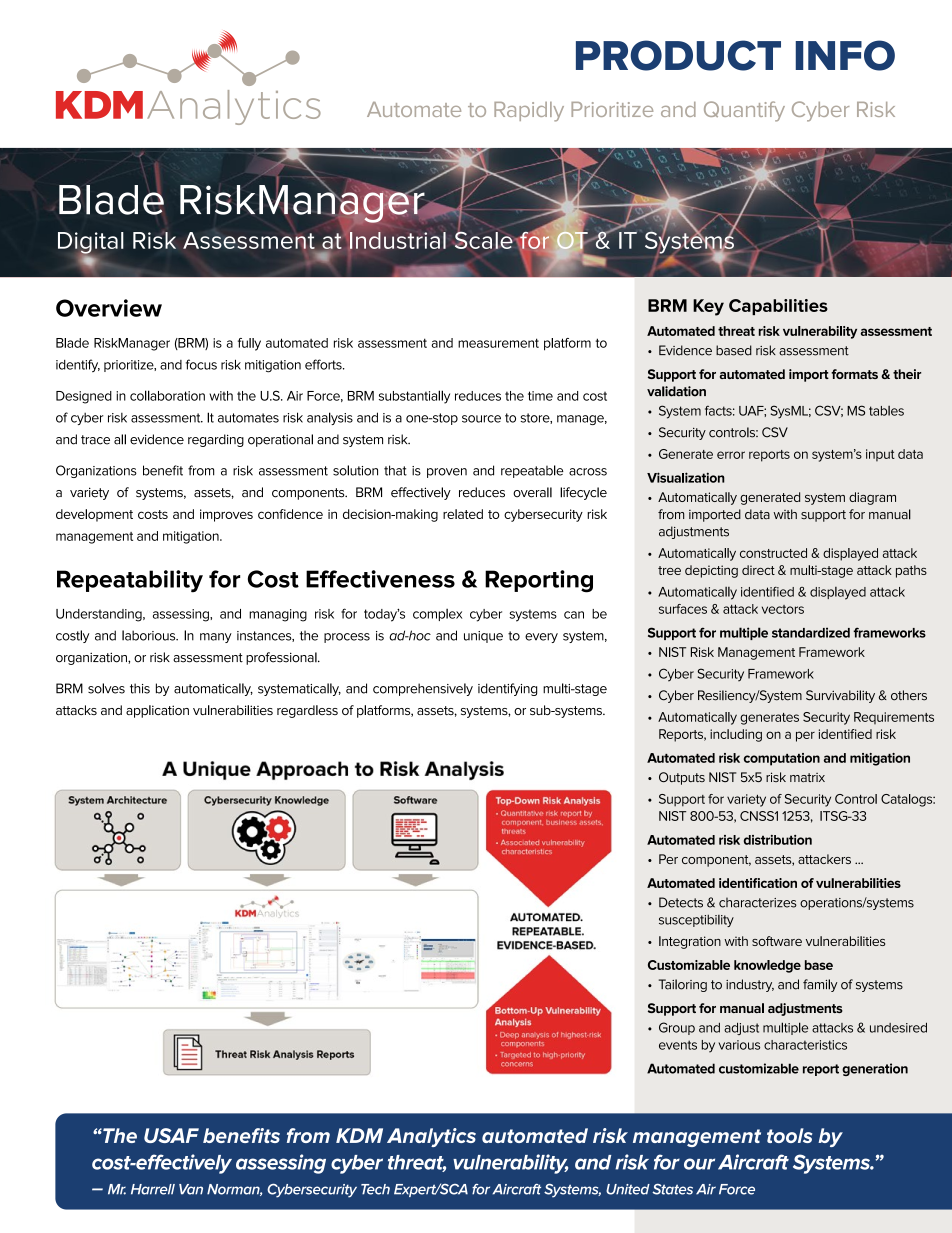  Describe the element at coordinates (157, 711) in the page. I see `application` at that location.
